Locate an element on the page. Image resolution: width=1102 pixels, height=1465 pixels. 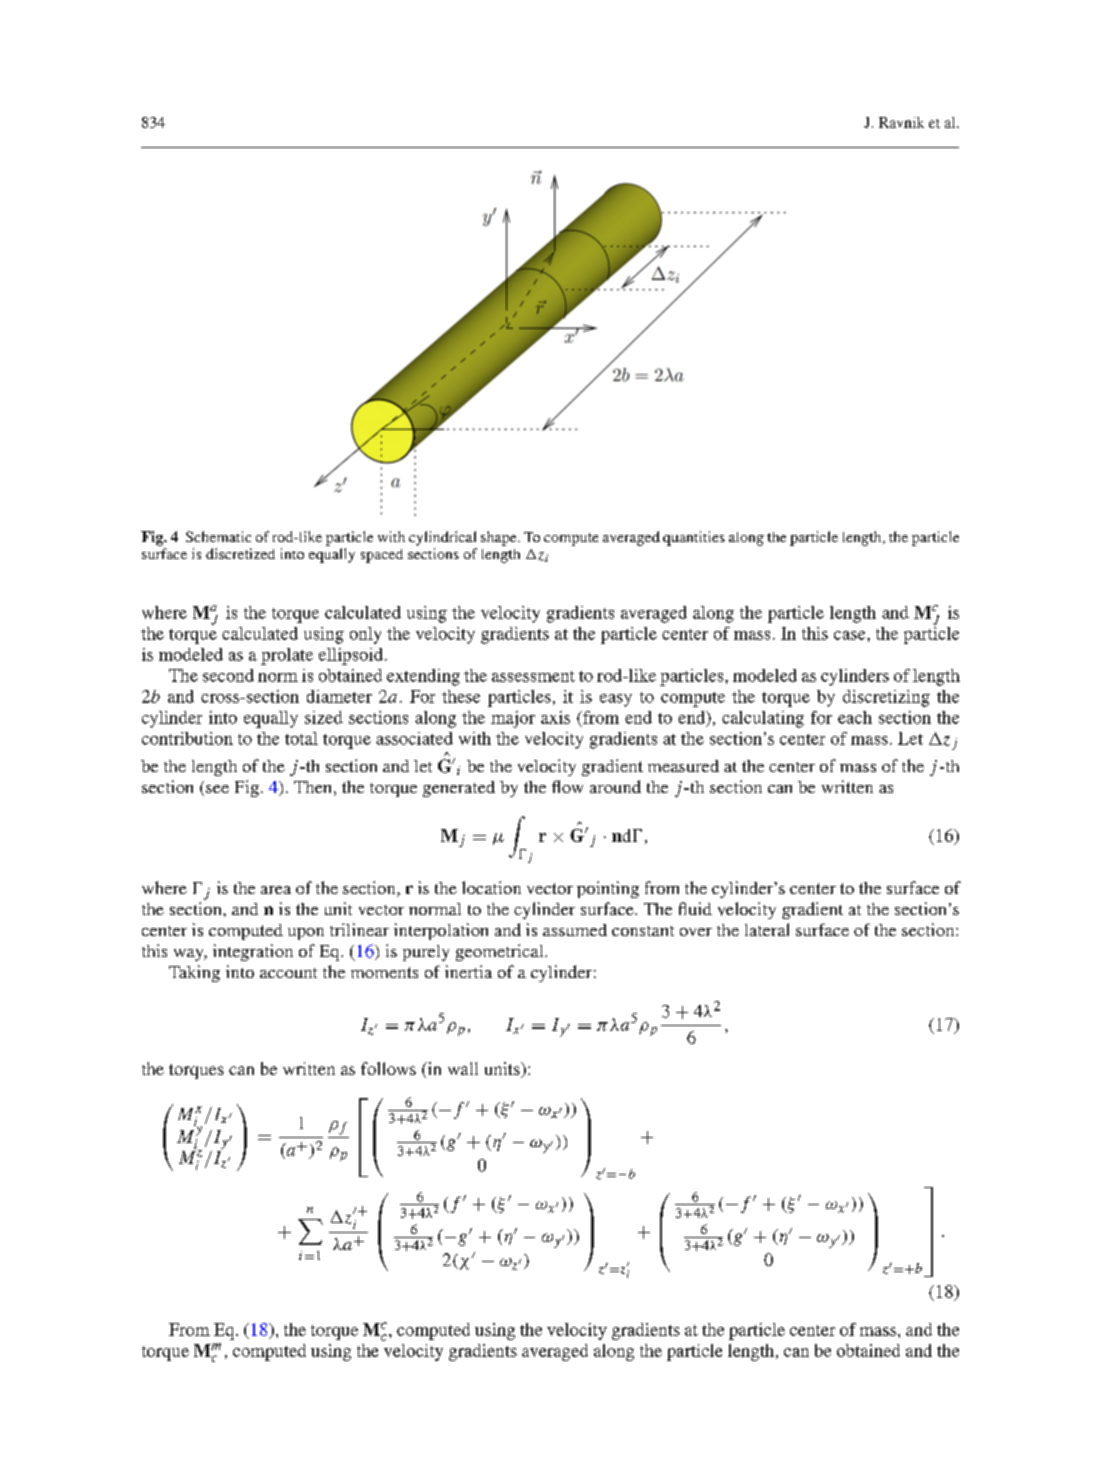
follows is located at coordinates (388, 1068).
